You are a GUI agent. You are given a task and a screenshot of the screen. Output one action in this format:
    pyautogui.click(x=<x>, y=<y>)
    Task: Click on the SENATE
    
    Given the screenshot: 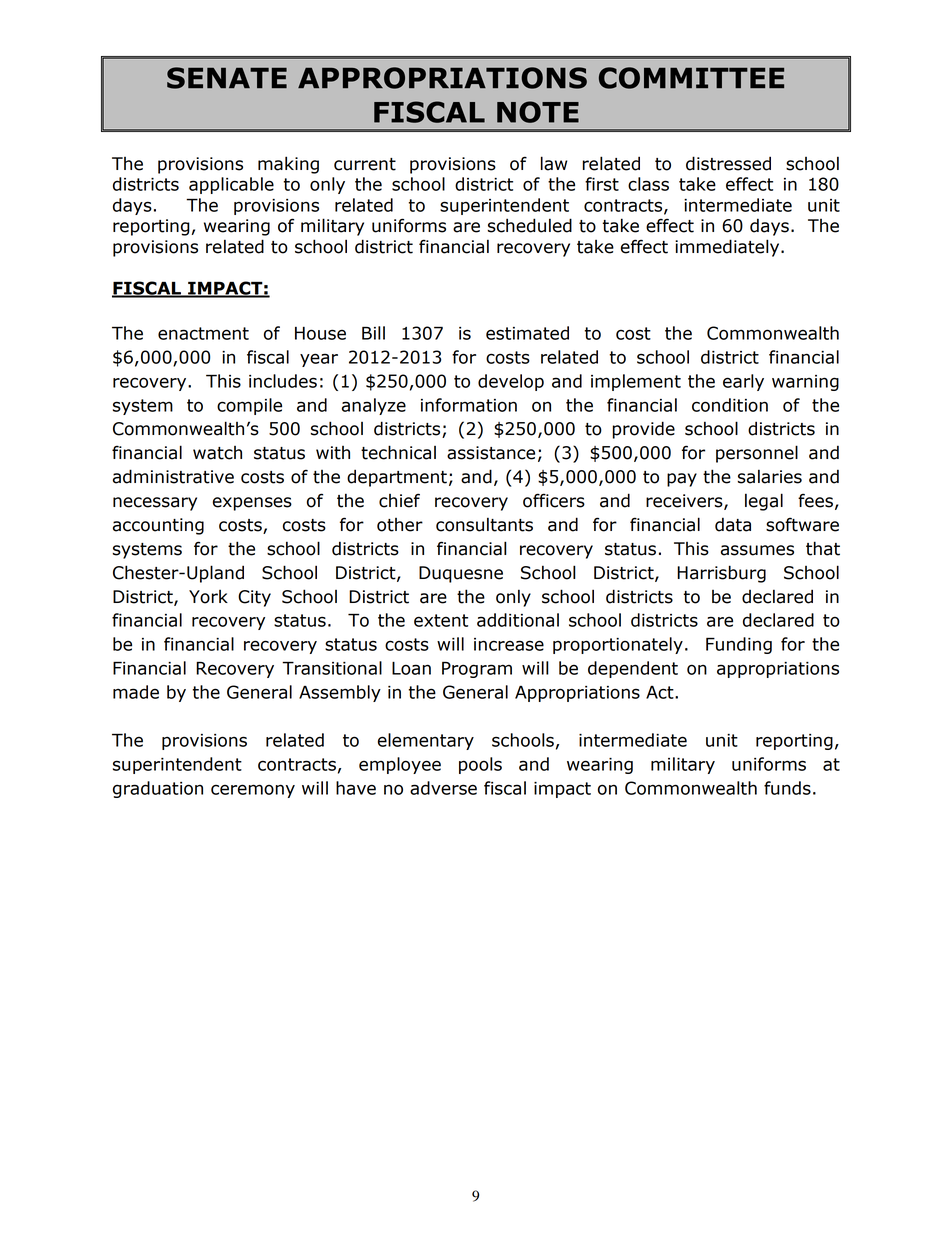 What is the action you would take?
    pyautogui.click(x=227, y=78)
